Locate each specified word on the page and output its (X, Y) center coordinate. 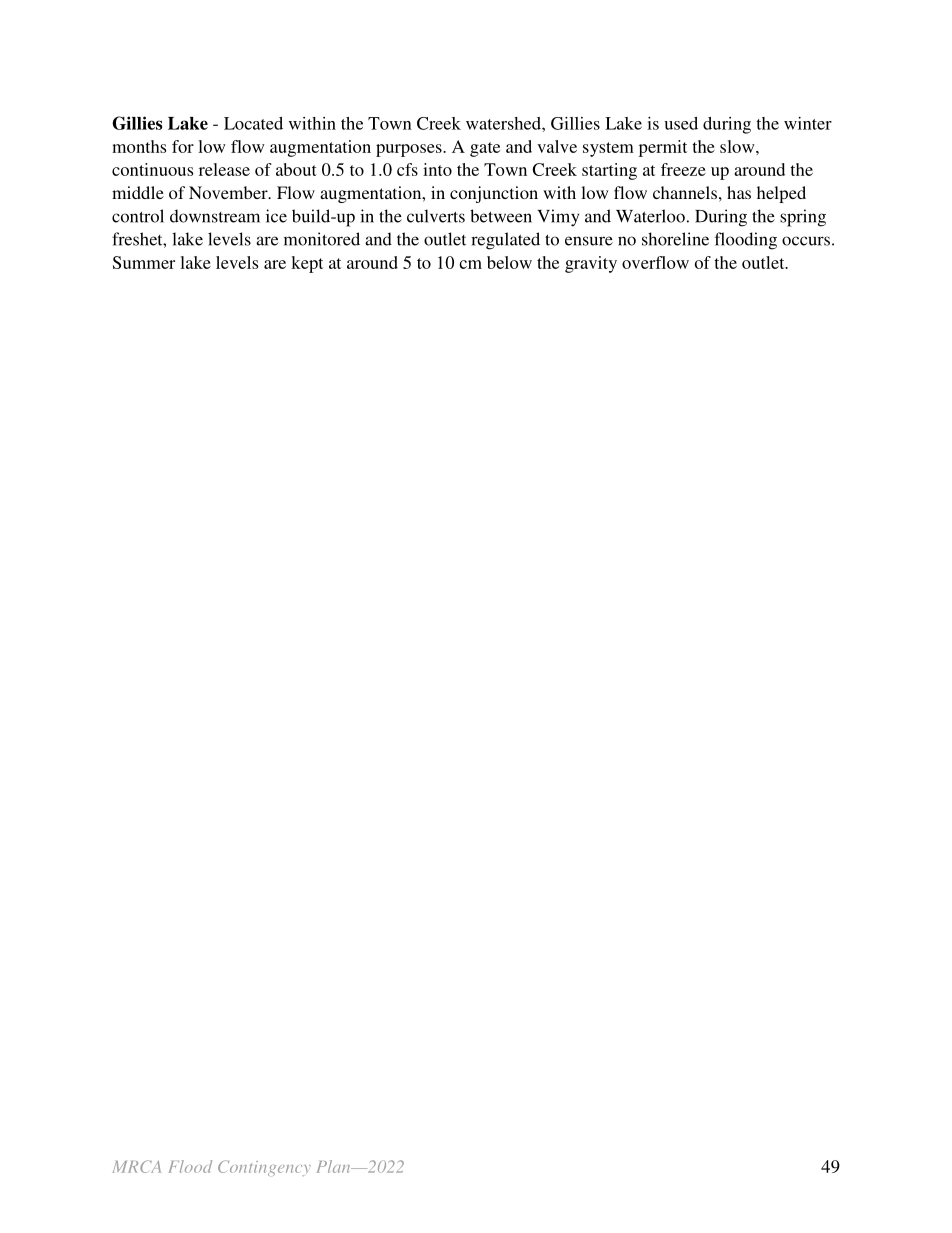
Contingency (264, 1168)
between (501, 216)
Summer (144, 262)
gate (485, 149)
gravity (591, 264)
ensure (589, 241)
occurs (806, 241)
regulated (505, 241)
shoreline (675, 239)
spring (803, 218)
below (509, 262)
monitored (322, 239)
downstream (215, 216)
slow (738, 146)
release (224, 169)
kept (307, 264)
